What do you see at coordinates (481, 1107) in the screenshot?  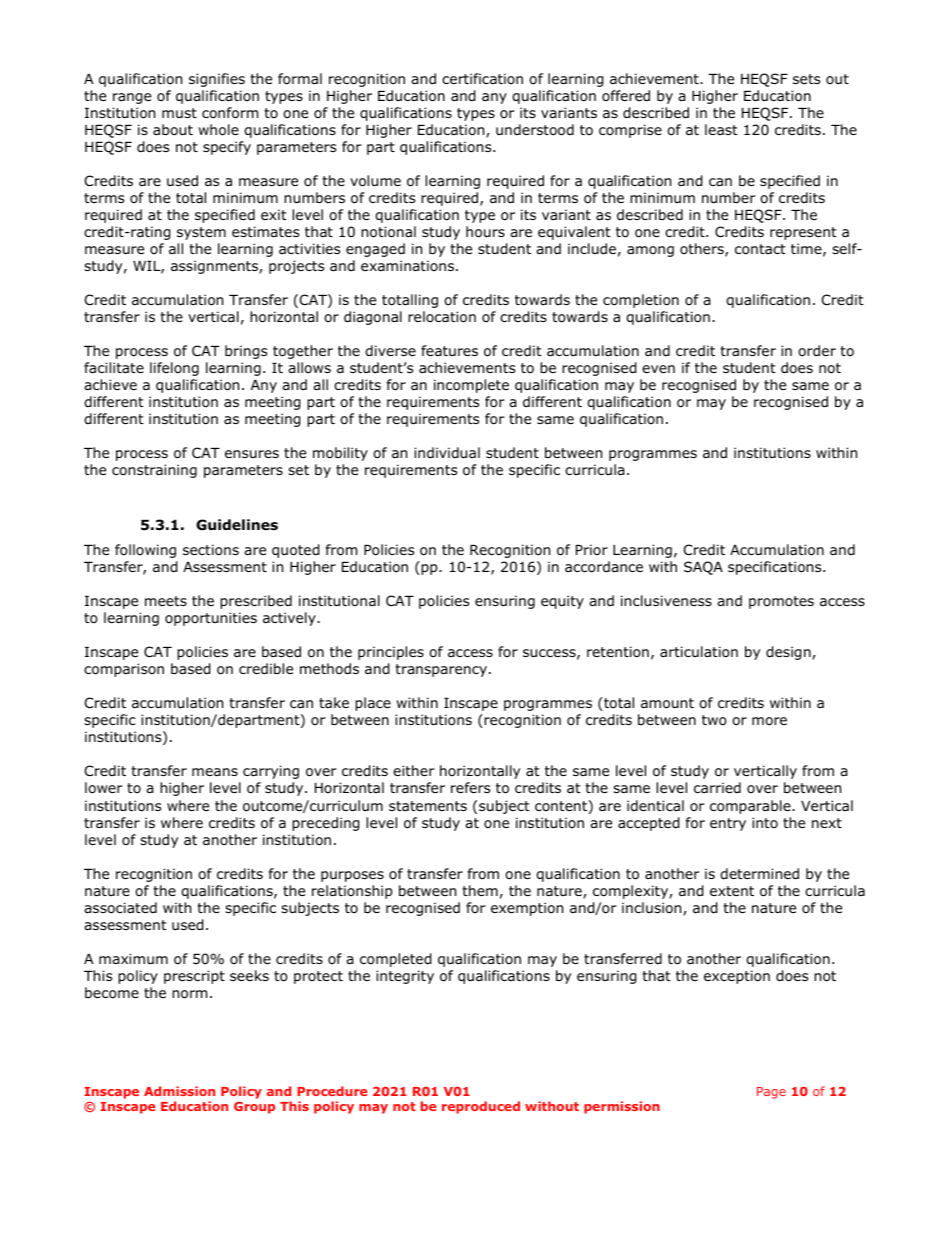 I see `reproduced` at bounding box center [481, 1107].
